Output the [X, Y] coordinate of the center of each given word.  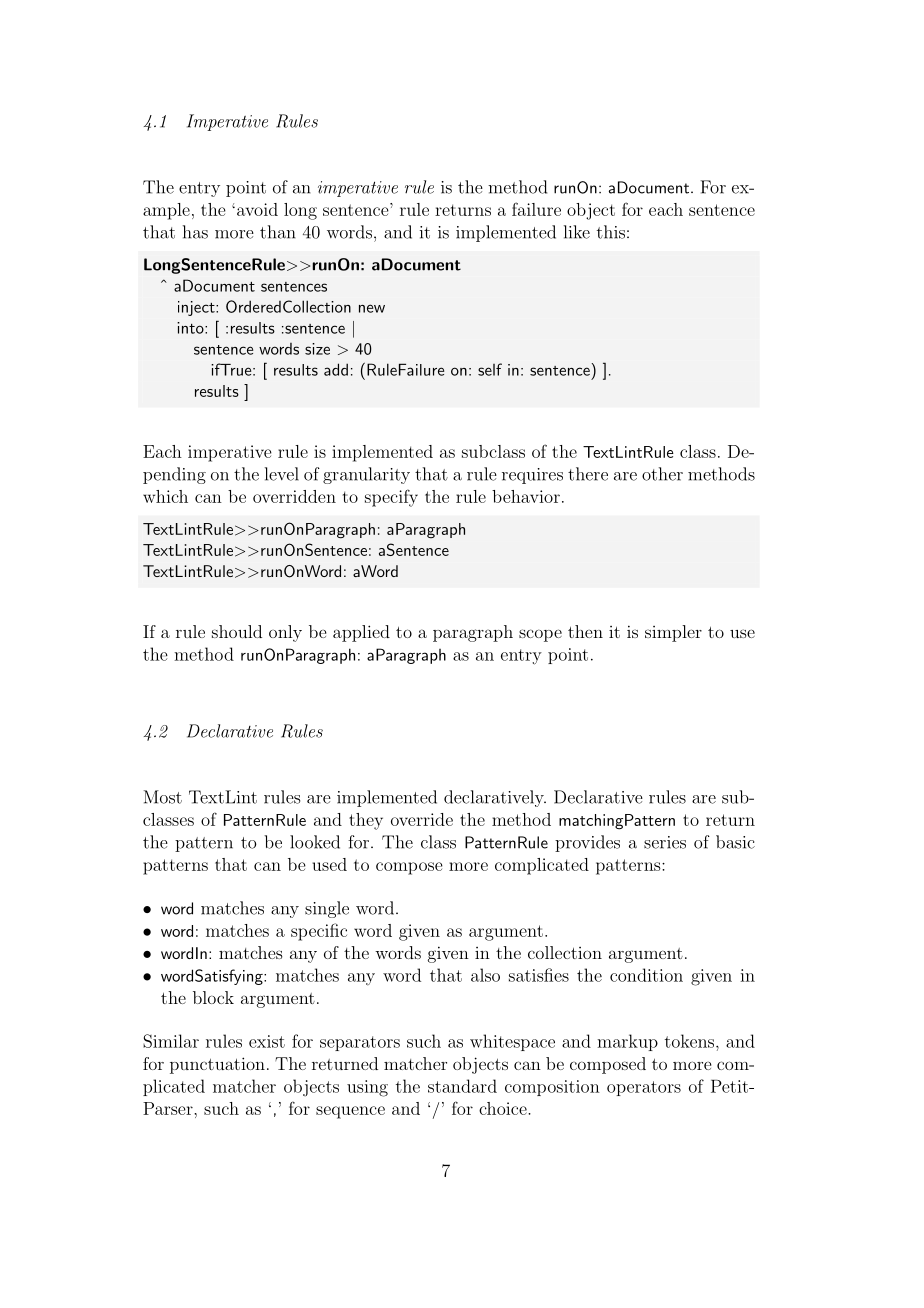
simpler [673, 633]
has [195, 232]
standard [462, 1086]
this [611, 232]
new [372, 308]
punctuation [217, 1065]
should [237, 631]
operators [644, 1088]
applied [361, 633]
